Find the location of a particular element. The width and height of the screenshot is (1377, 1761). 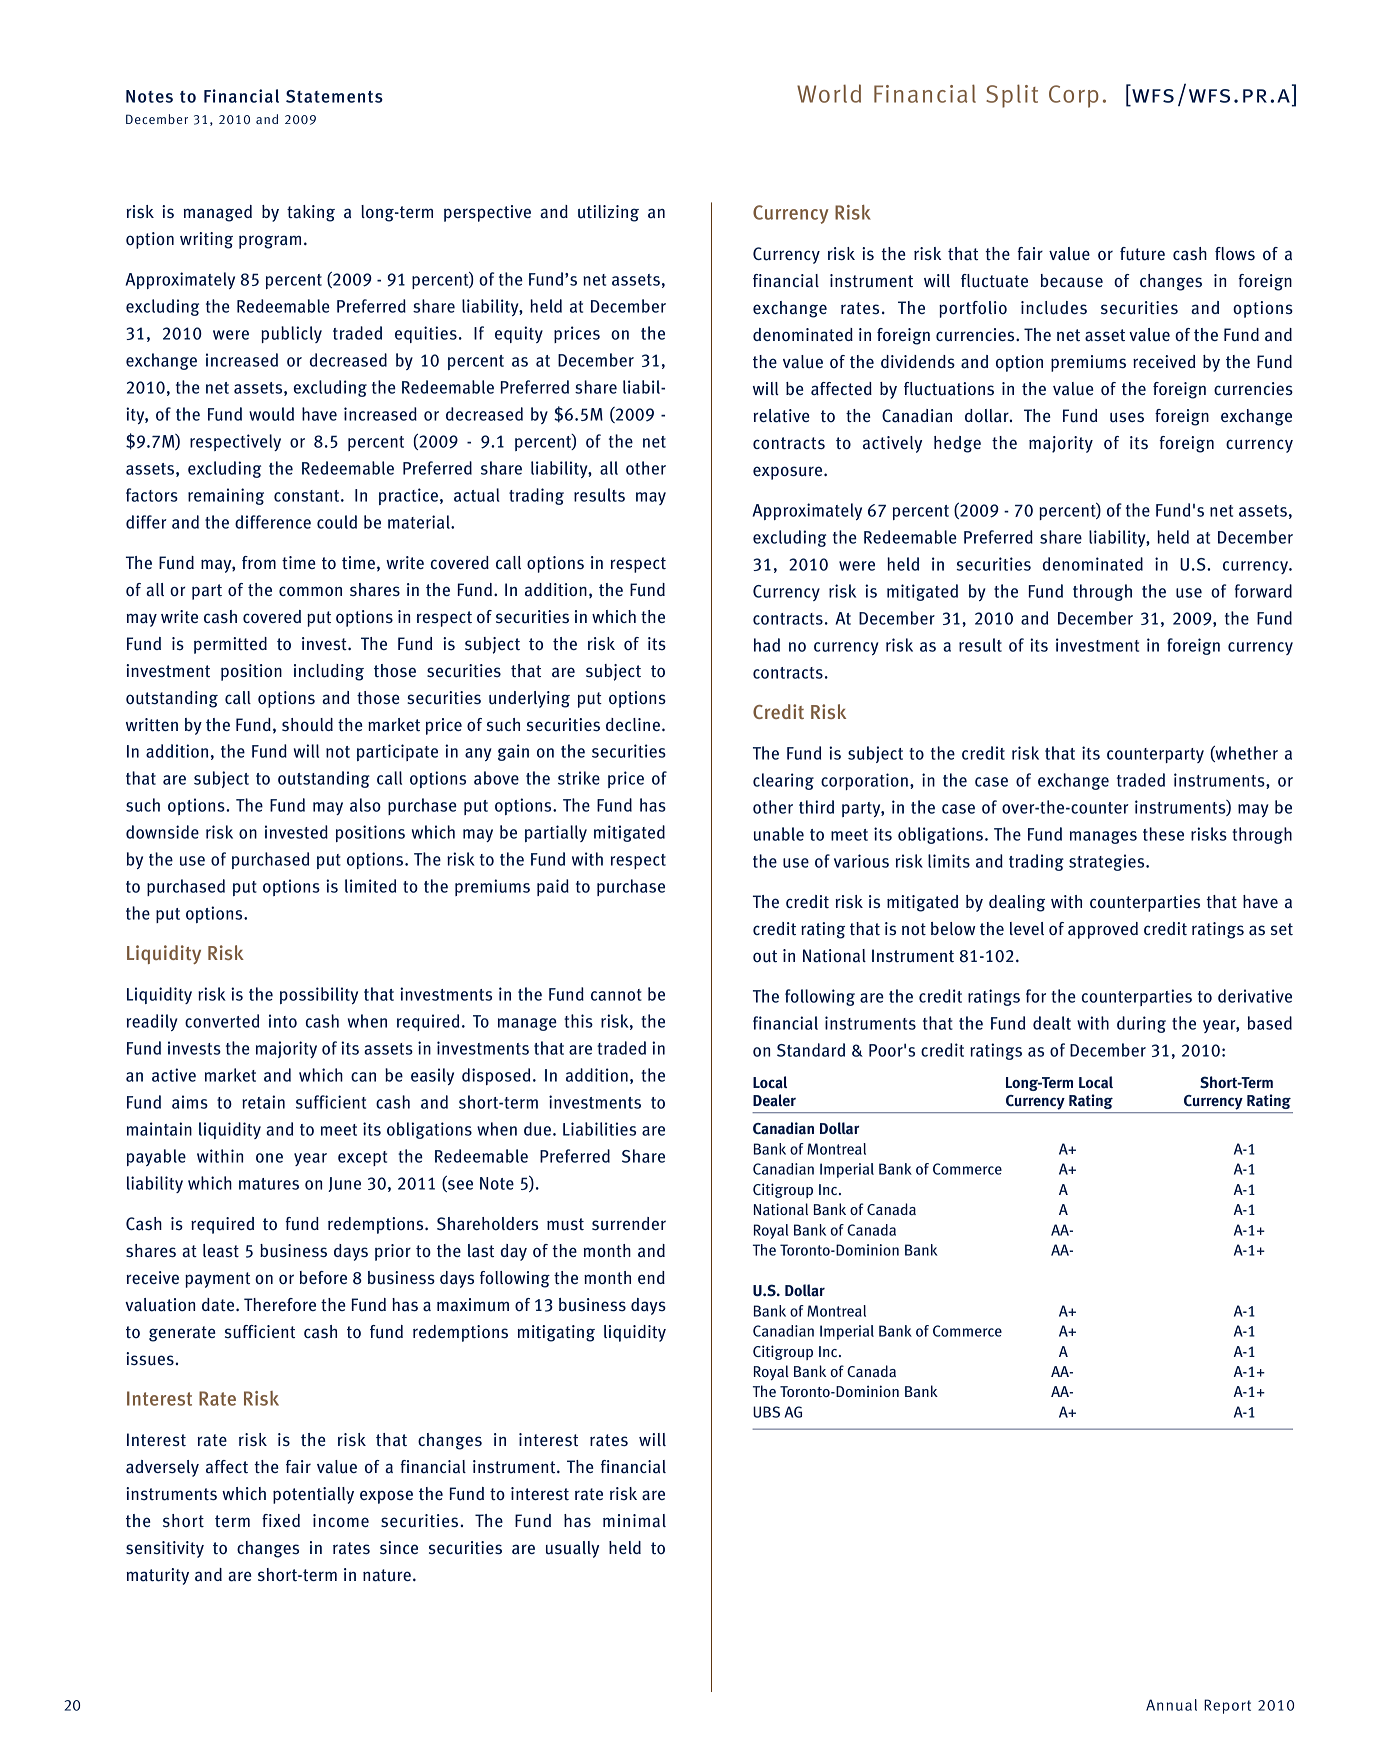

World is located at coordinates (829, 93).
